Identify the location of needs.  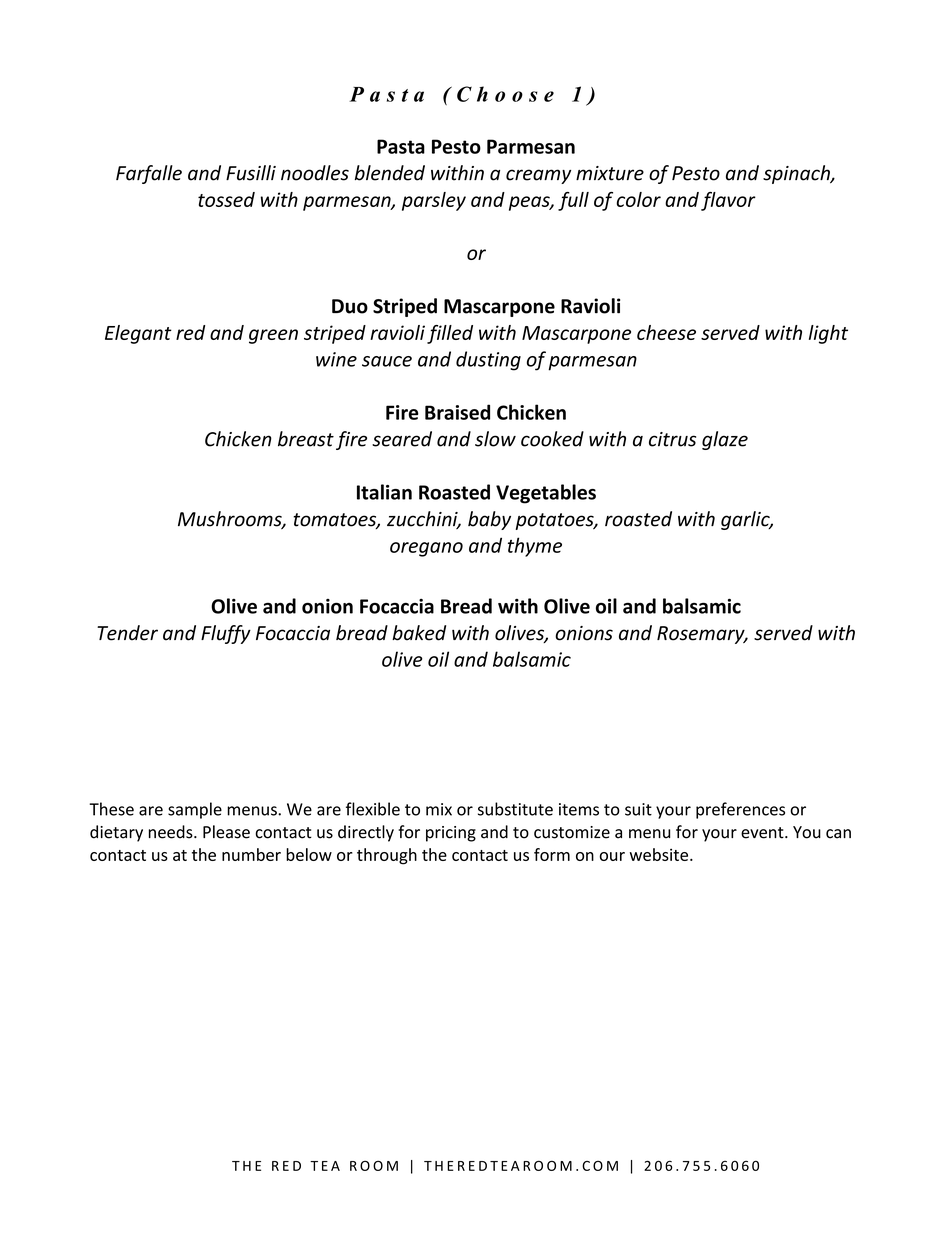
(172, 832).
